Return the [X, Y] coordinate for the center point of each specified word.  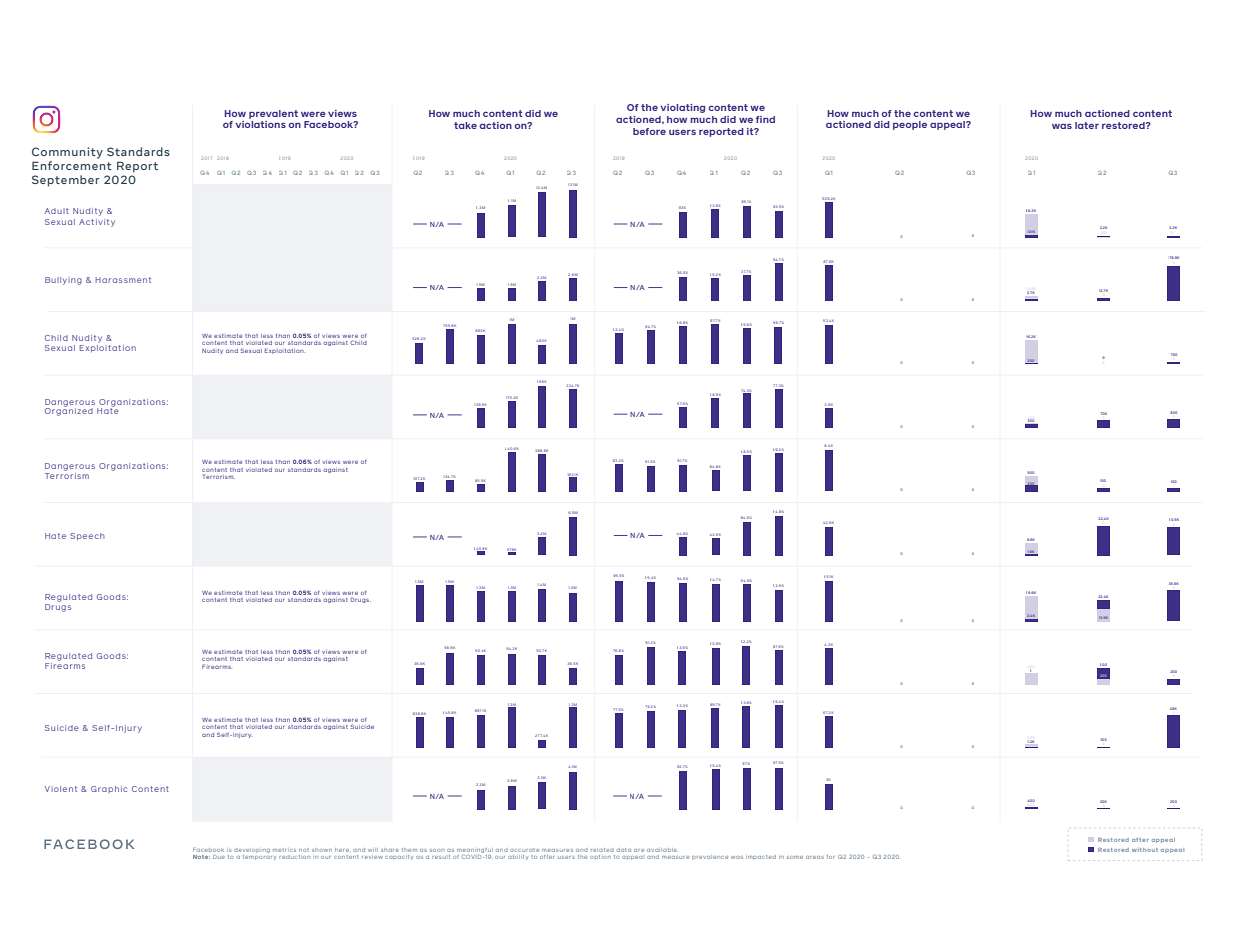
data [624, 850]
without [1145, 850]
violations [260, 124]
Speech [87, 537]
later [1087, 125]
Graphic [109, 789]
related [602, 850]
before [649, 131]
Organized [69, 411]
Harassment [123, 280]
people [910, 125]
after [1140, 840]
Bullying [63, 281]
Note [201, 857]
